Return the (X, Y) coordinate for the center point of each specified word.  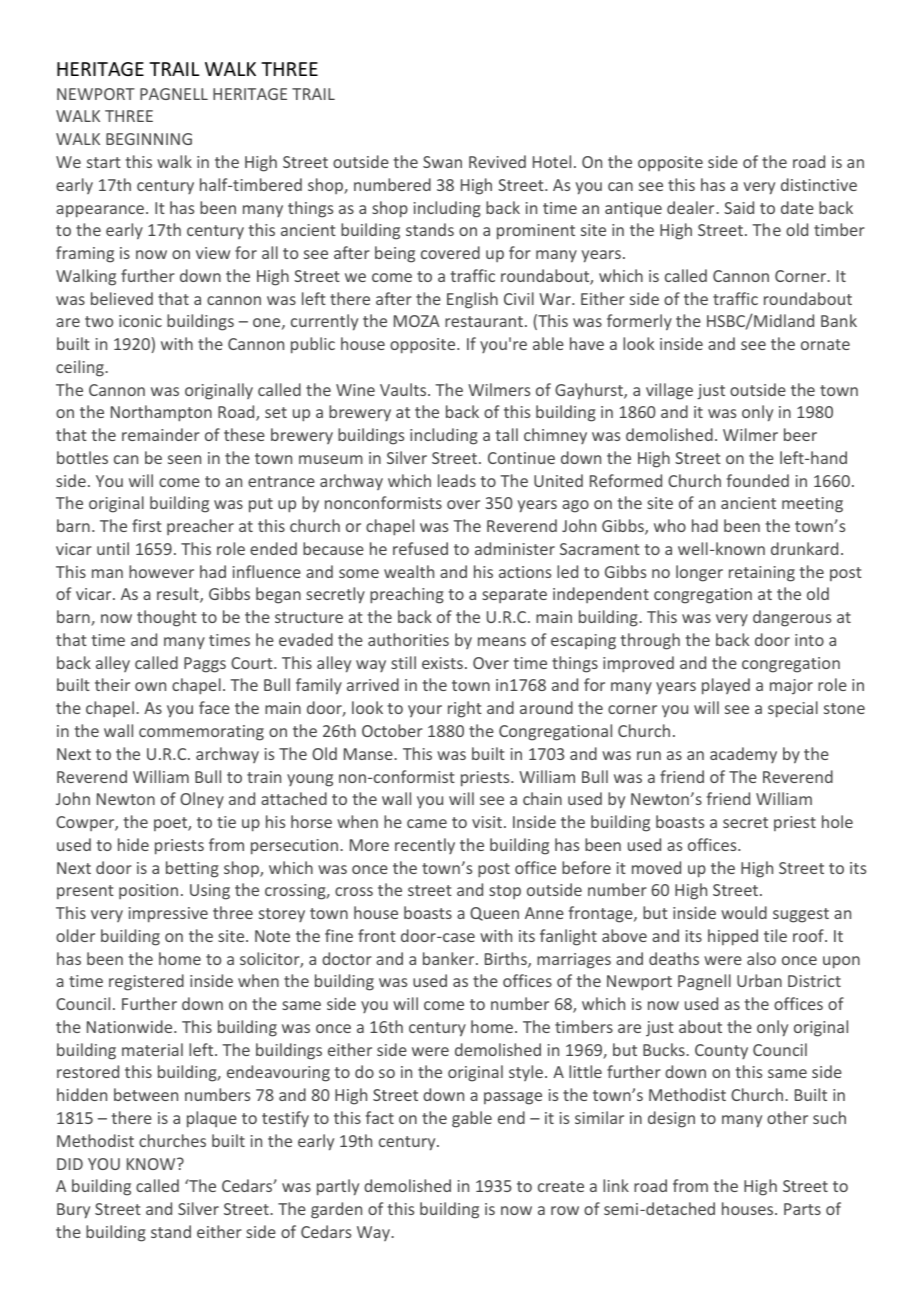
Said (739, 207)
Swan (442, 162)
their (112, 684)
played (726, 686)
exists (442, 663)
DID (70, 1164)
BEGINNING (149, 139)
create (561, 1186)
